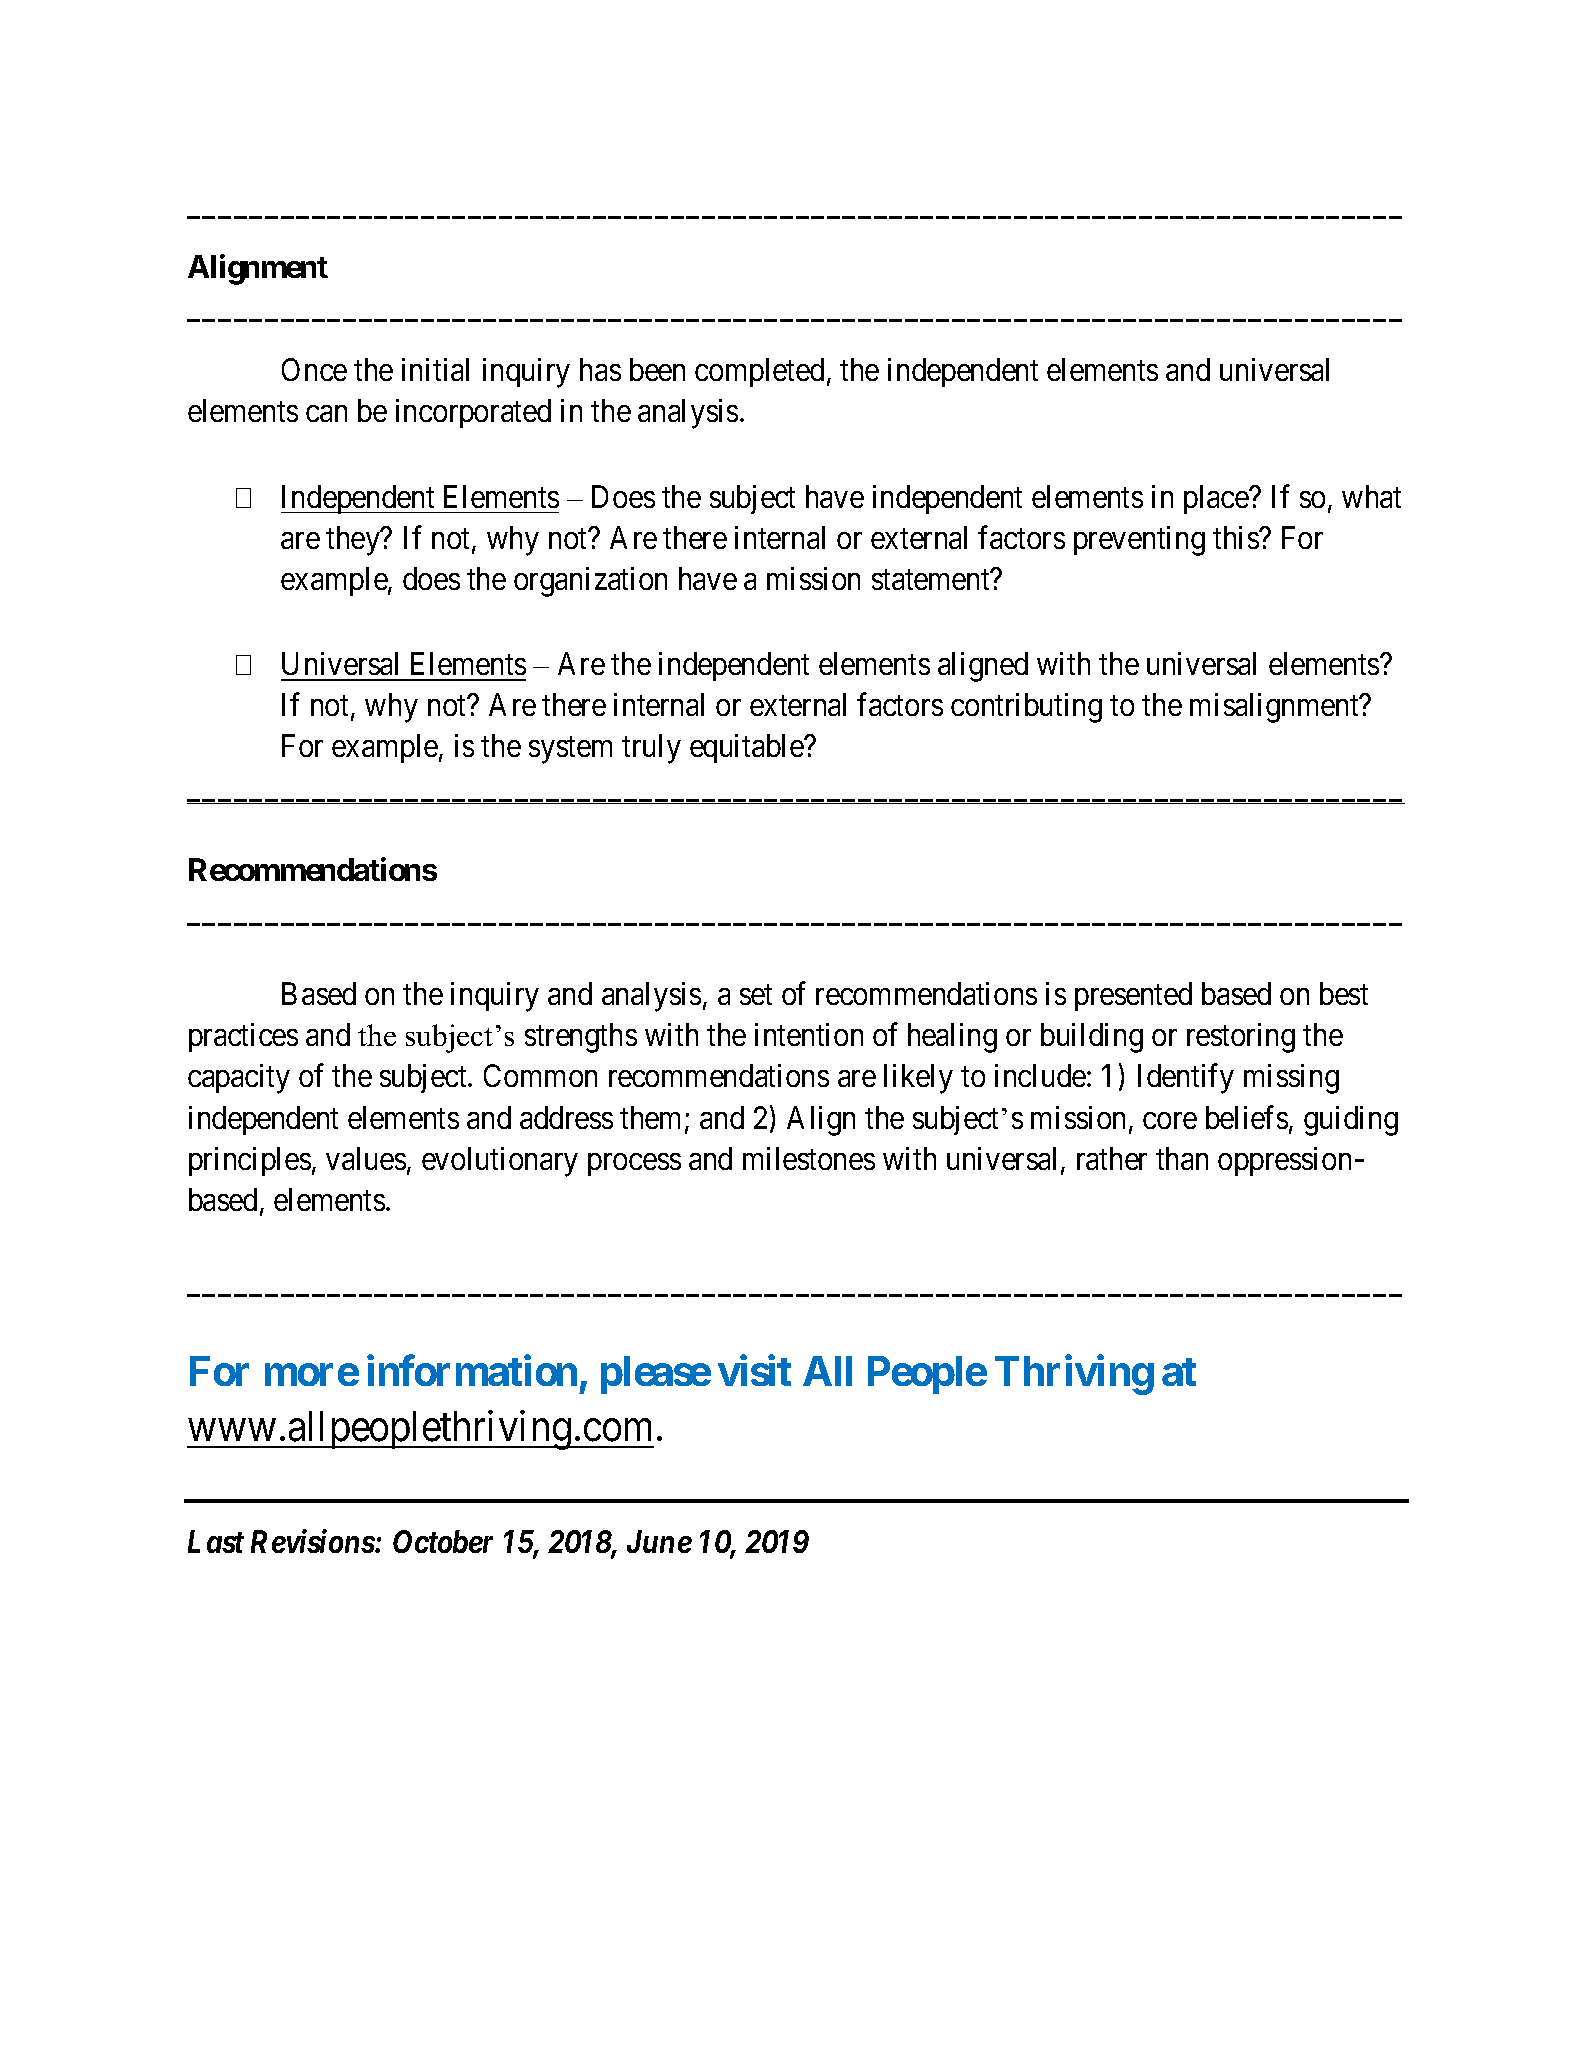 This screenshot has height=2060, width=1592. Describe the element at coordinates (366, 1158) in the screenshot. I see `values` at that location.
